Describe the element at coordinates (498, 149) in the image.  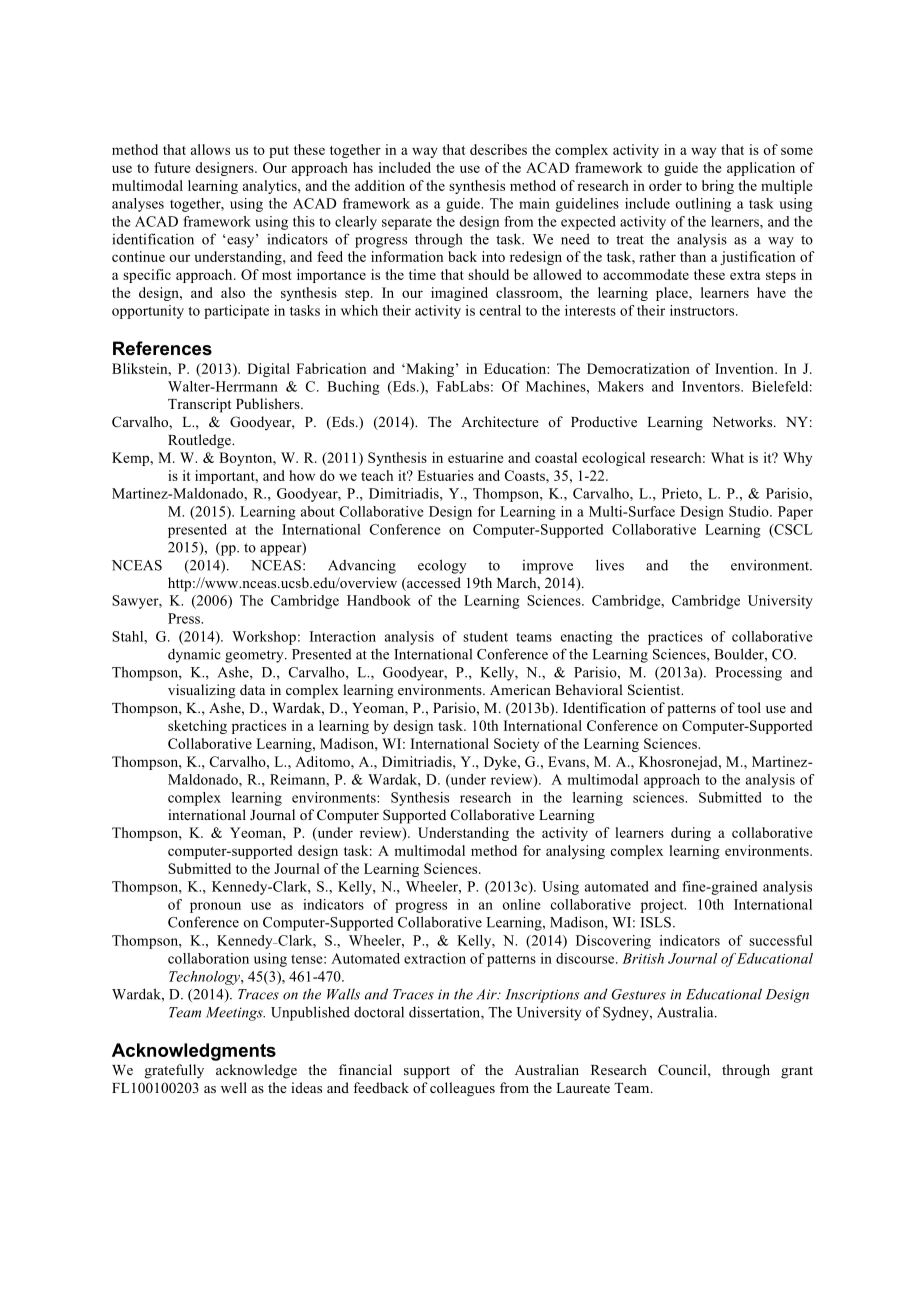
I see `describes` at that location.
